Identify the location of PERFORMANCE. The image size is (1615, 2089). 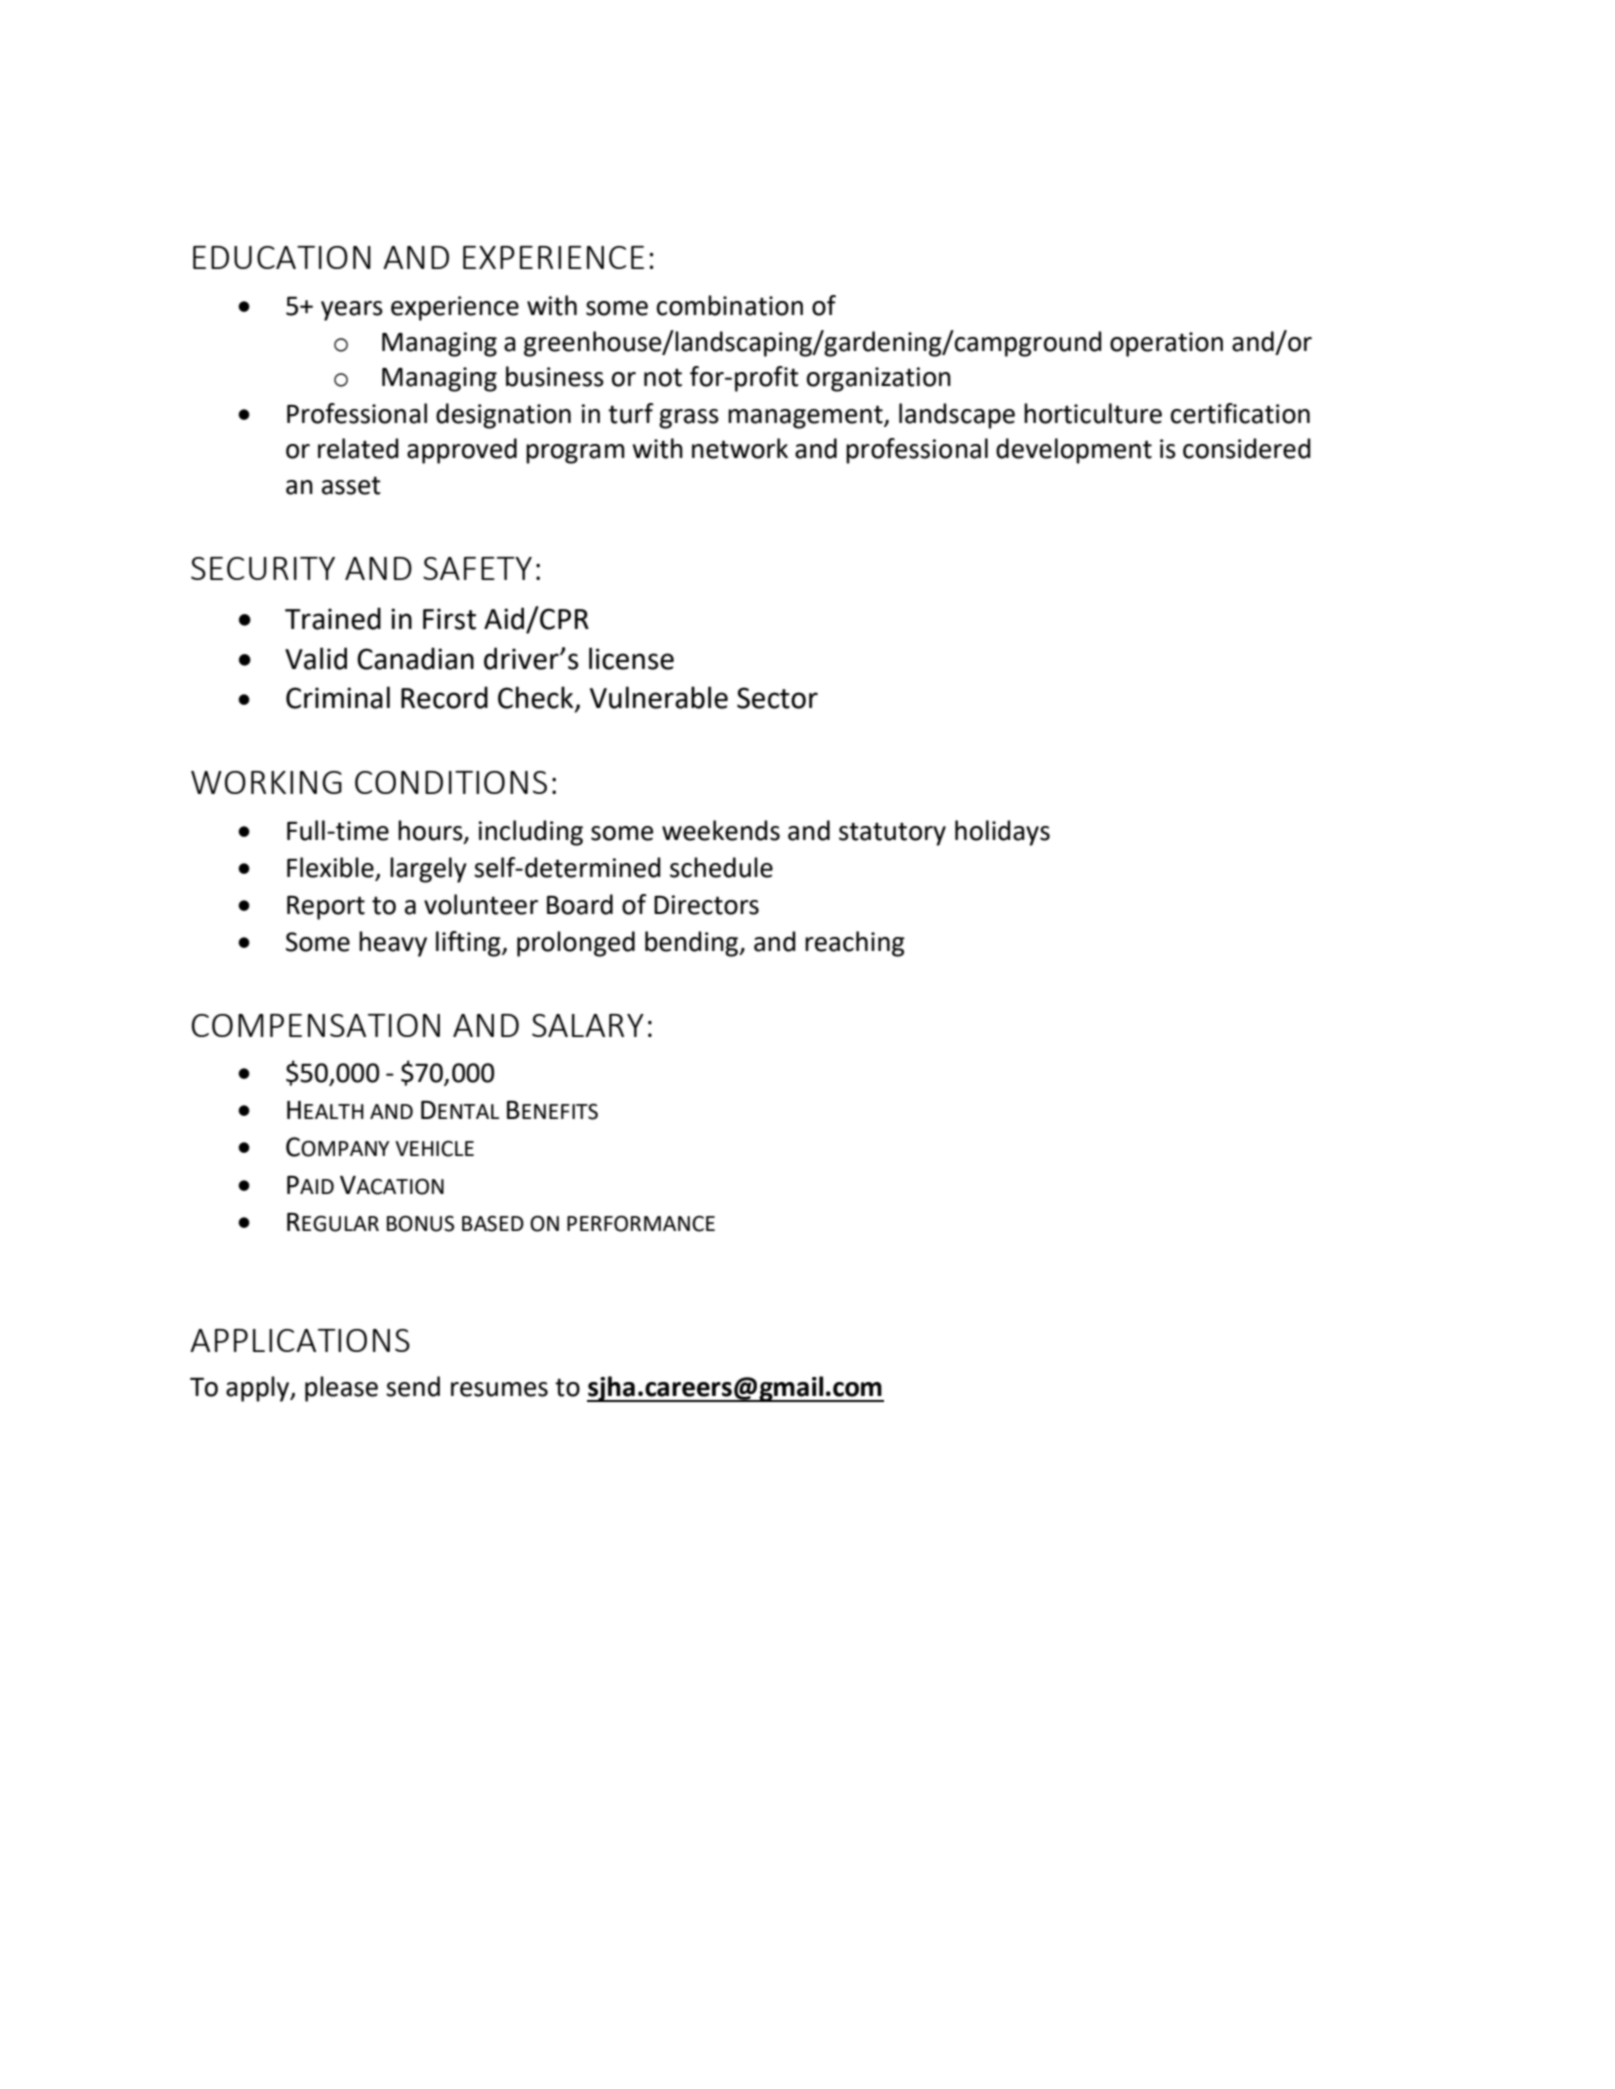
(641, 1223).
